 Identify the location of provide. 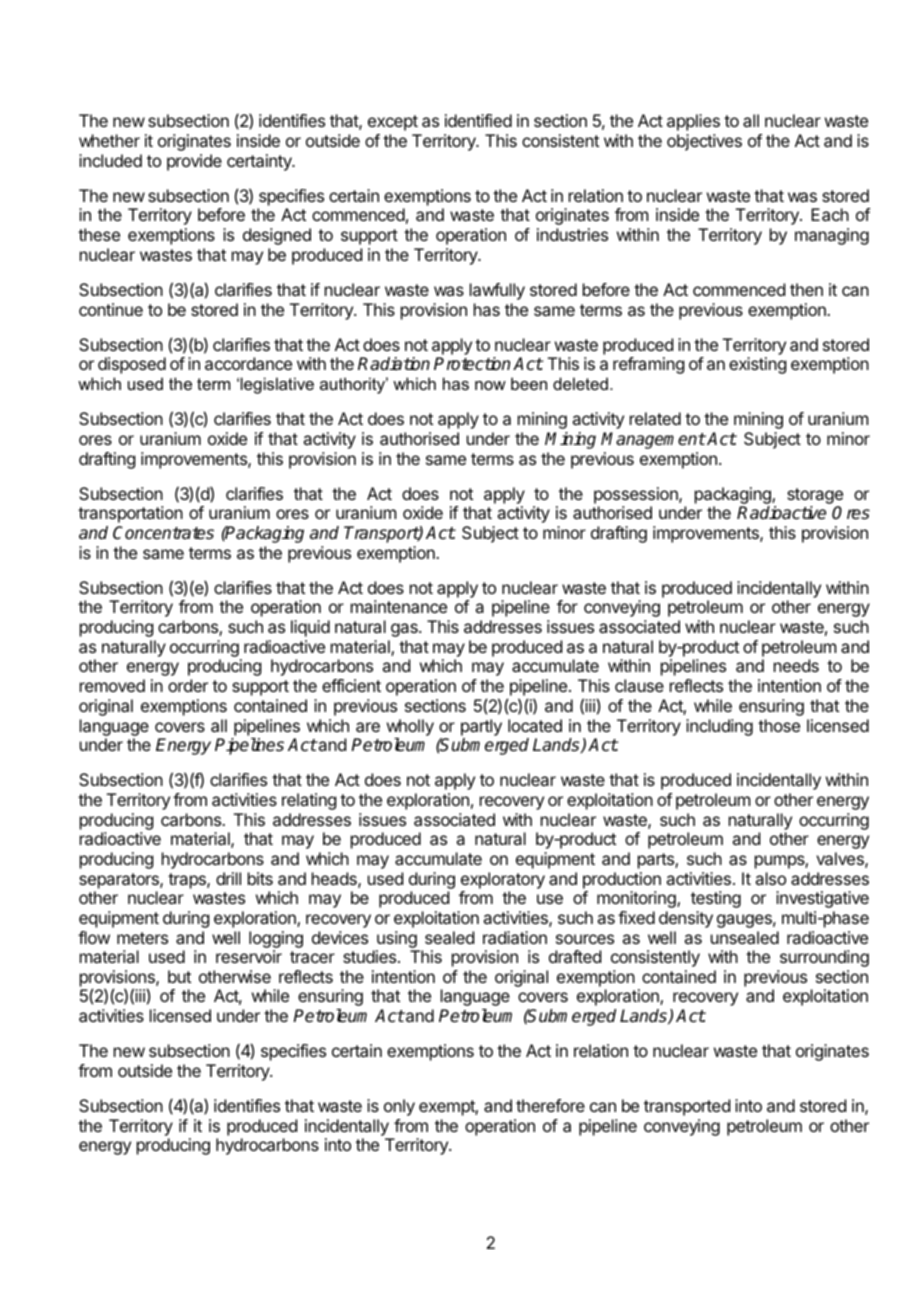
(194, 162).
